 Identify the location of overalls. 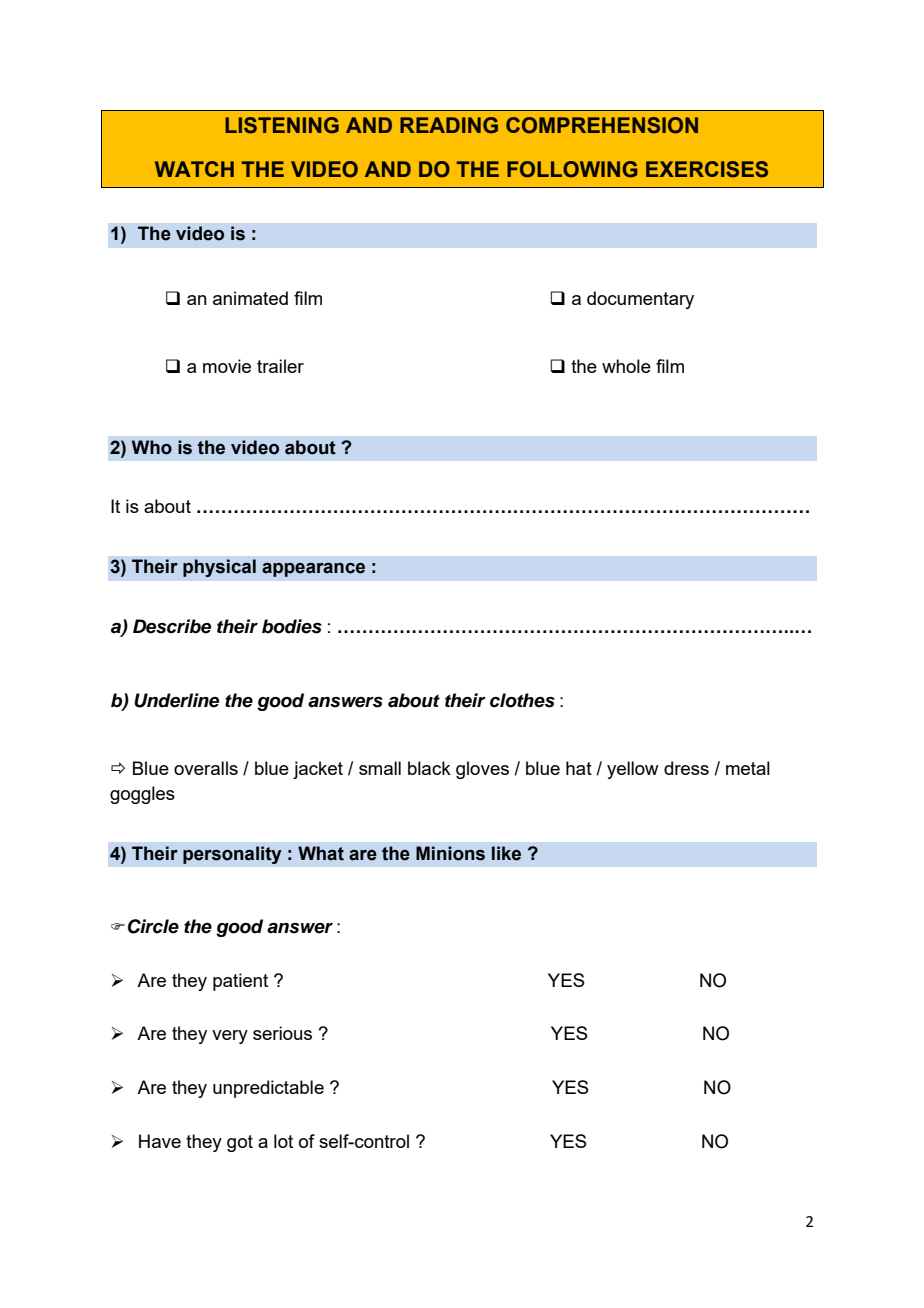
(206, 768).
